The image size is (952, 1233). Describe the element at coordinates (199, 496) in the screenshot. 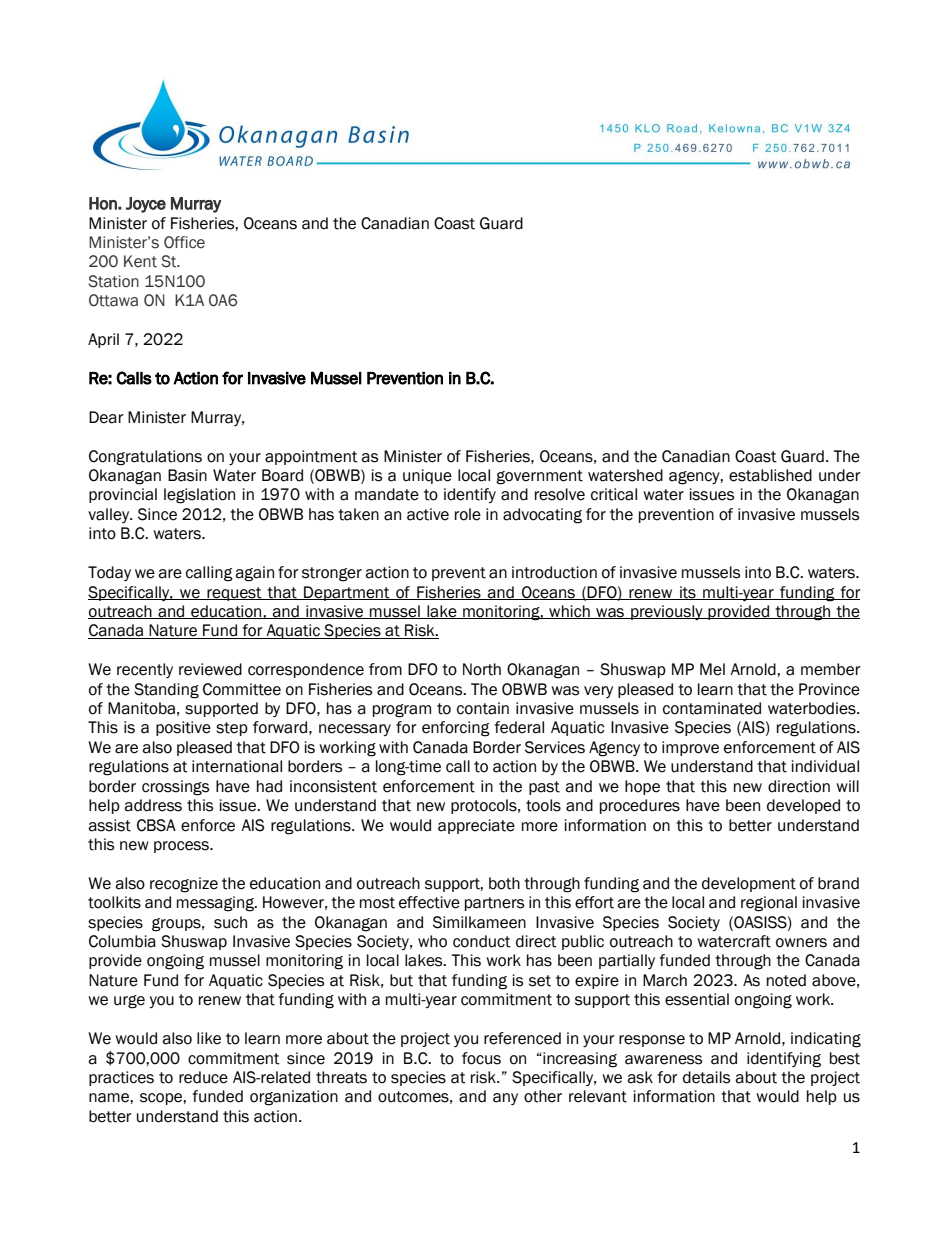

I see `legislation` at that location.
